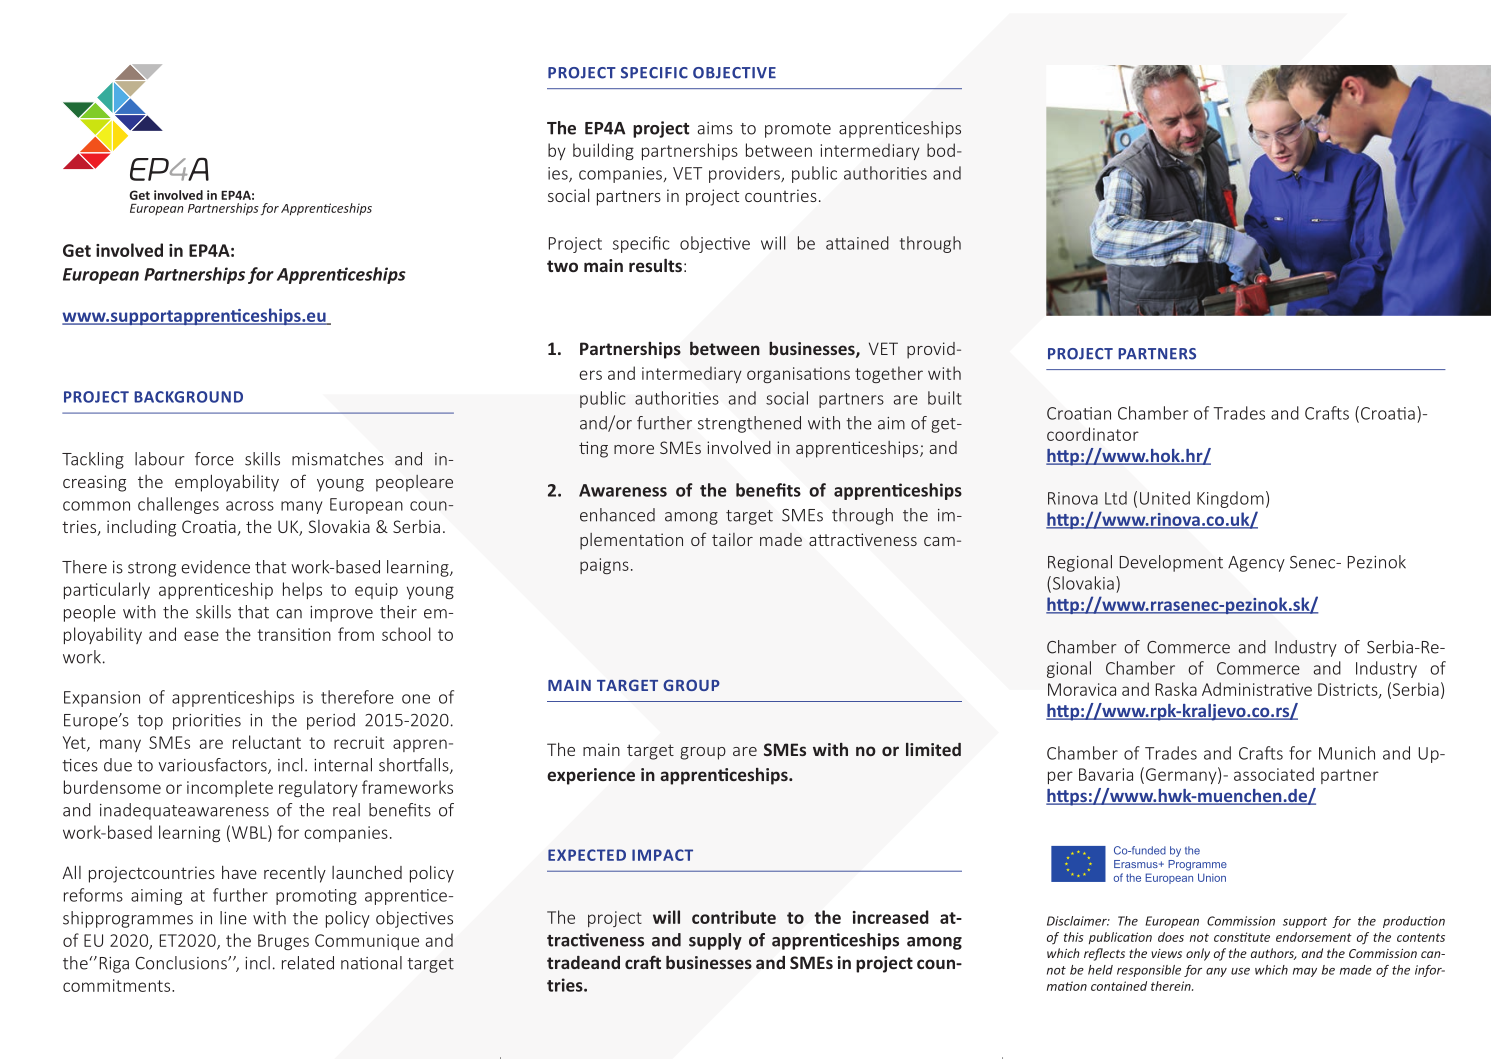 The height and width of the page is (1059, 1491). What do you see at coordinates (215, 567) in the page?
I see `evidence` at bounding box center [215, 567].
